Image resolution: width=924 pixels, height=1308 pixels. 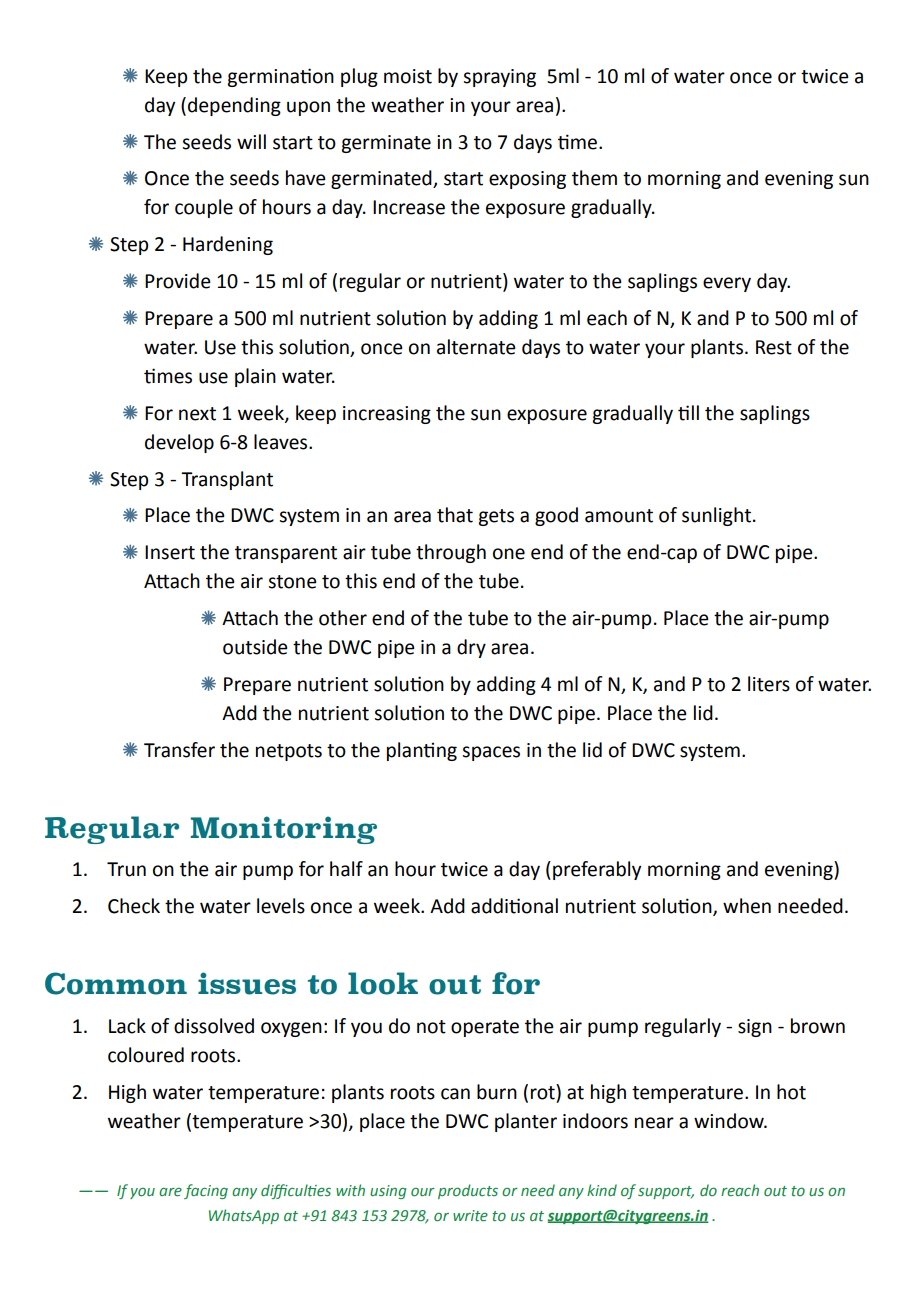 I want to click on facing, so click(x=206, y=1191).
